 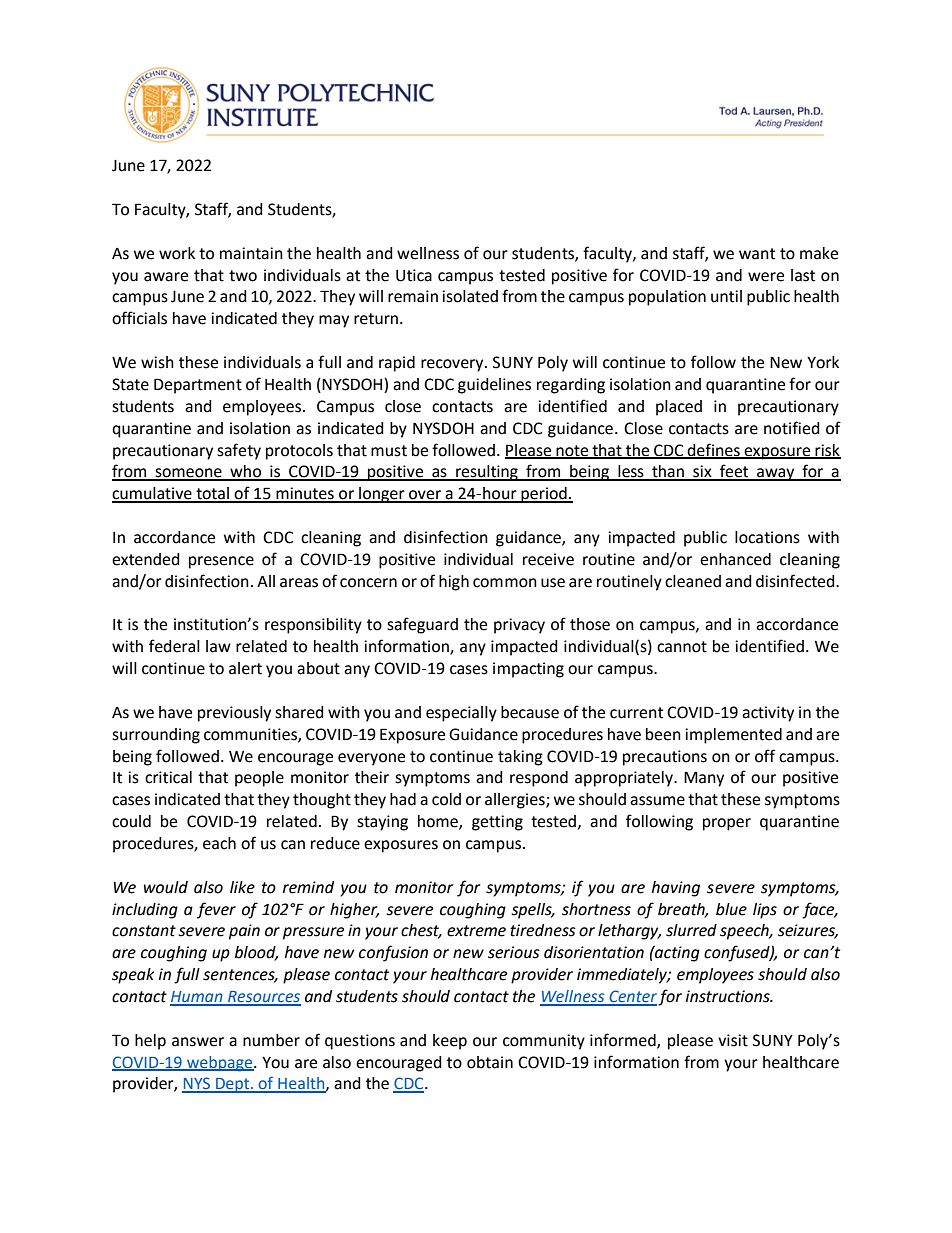 What do you see at coordinates (259, 779) in the image?
I see `people` at bounding box center [259, 779].
